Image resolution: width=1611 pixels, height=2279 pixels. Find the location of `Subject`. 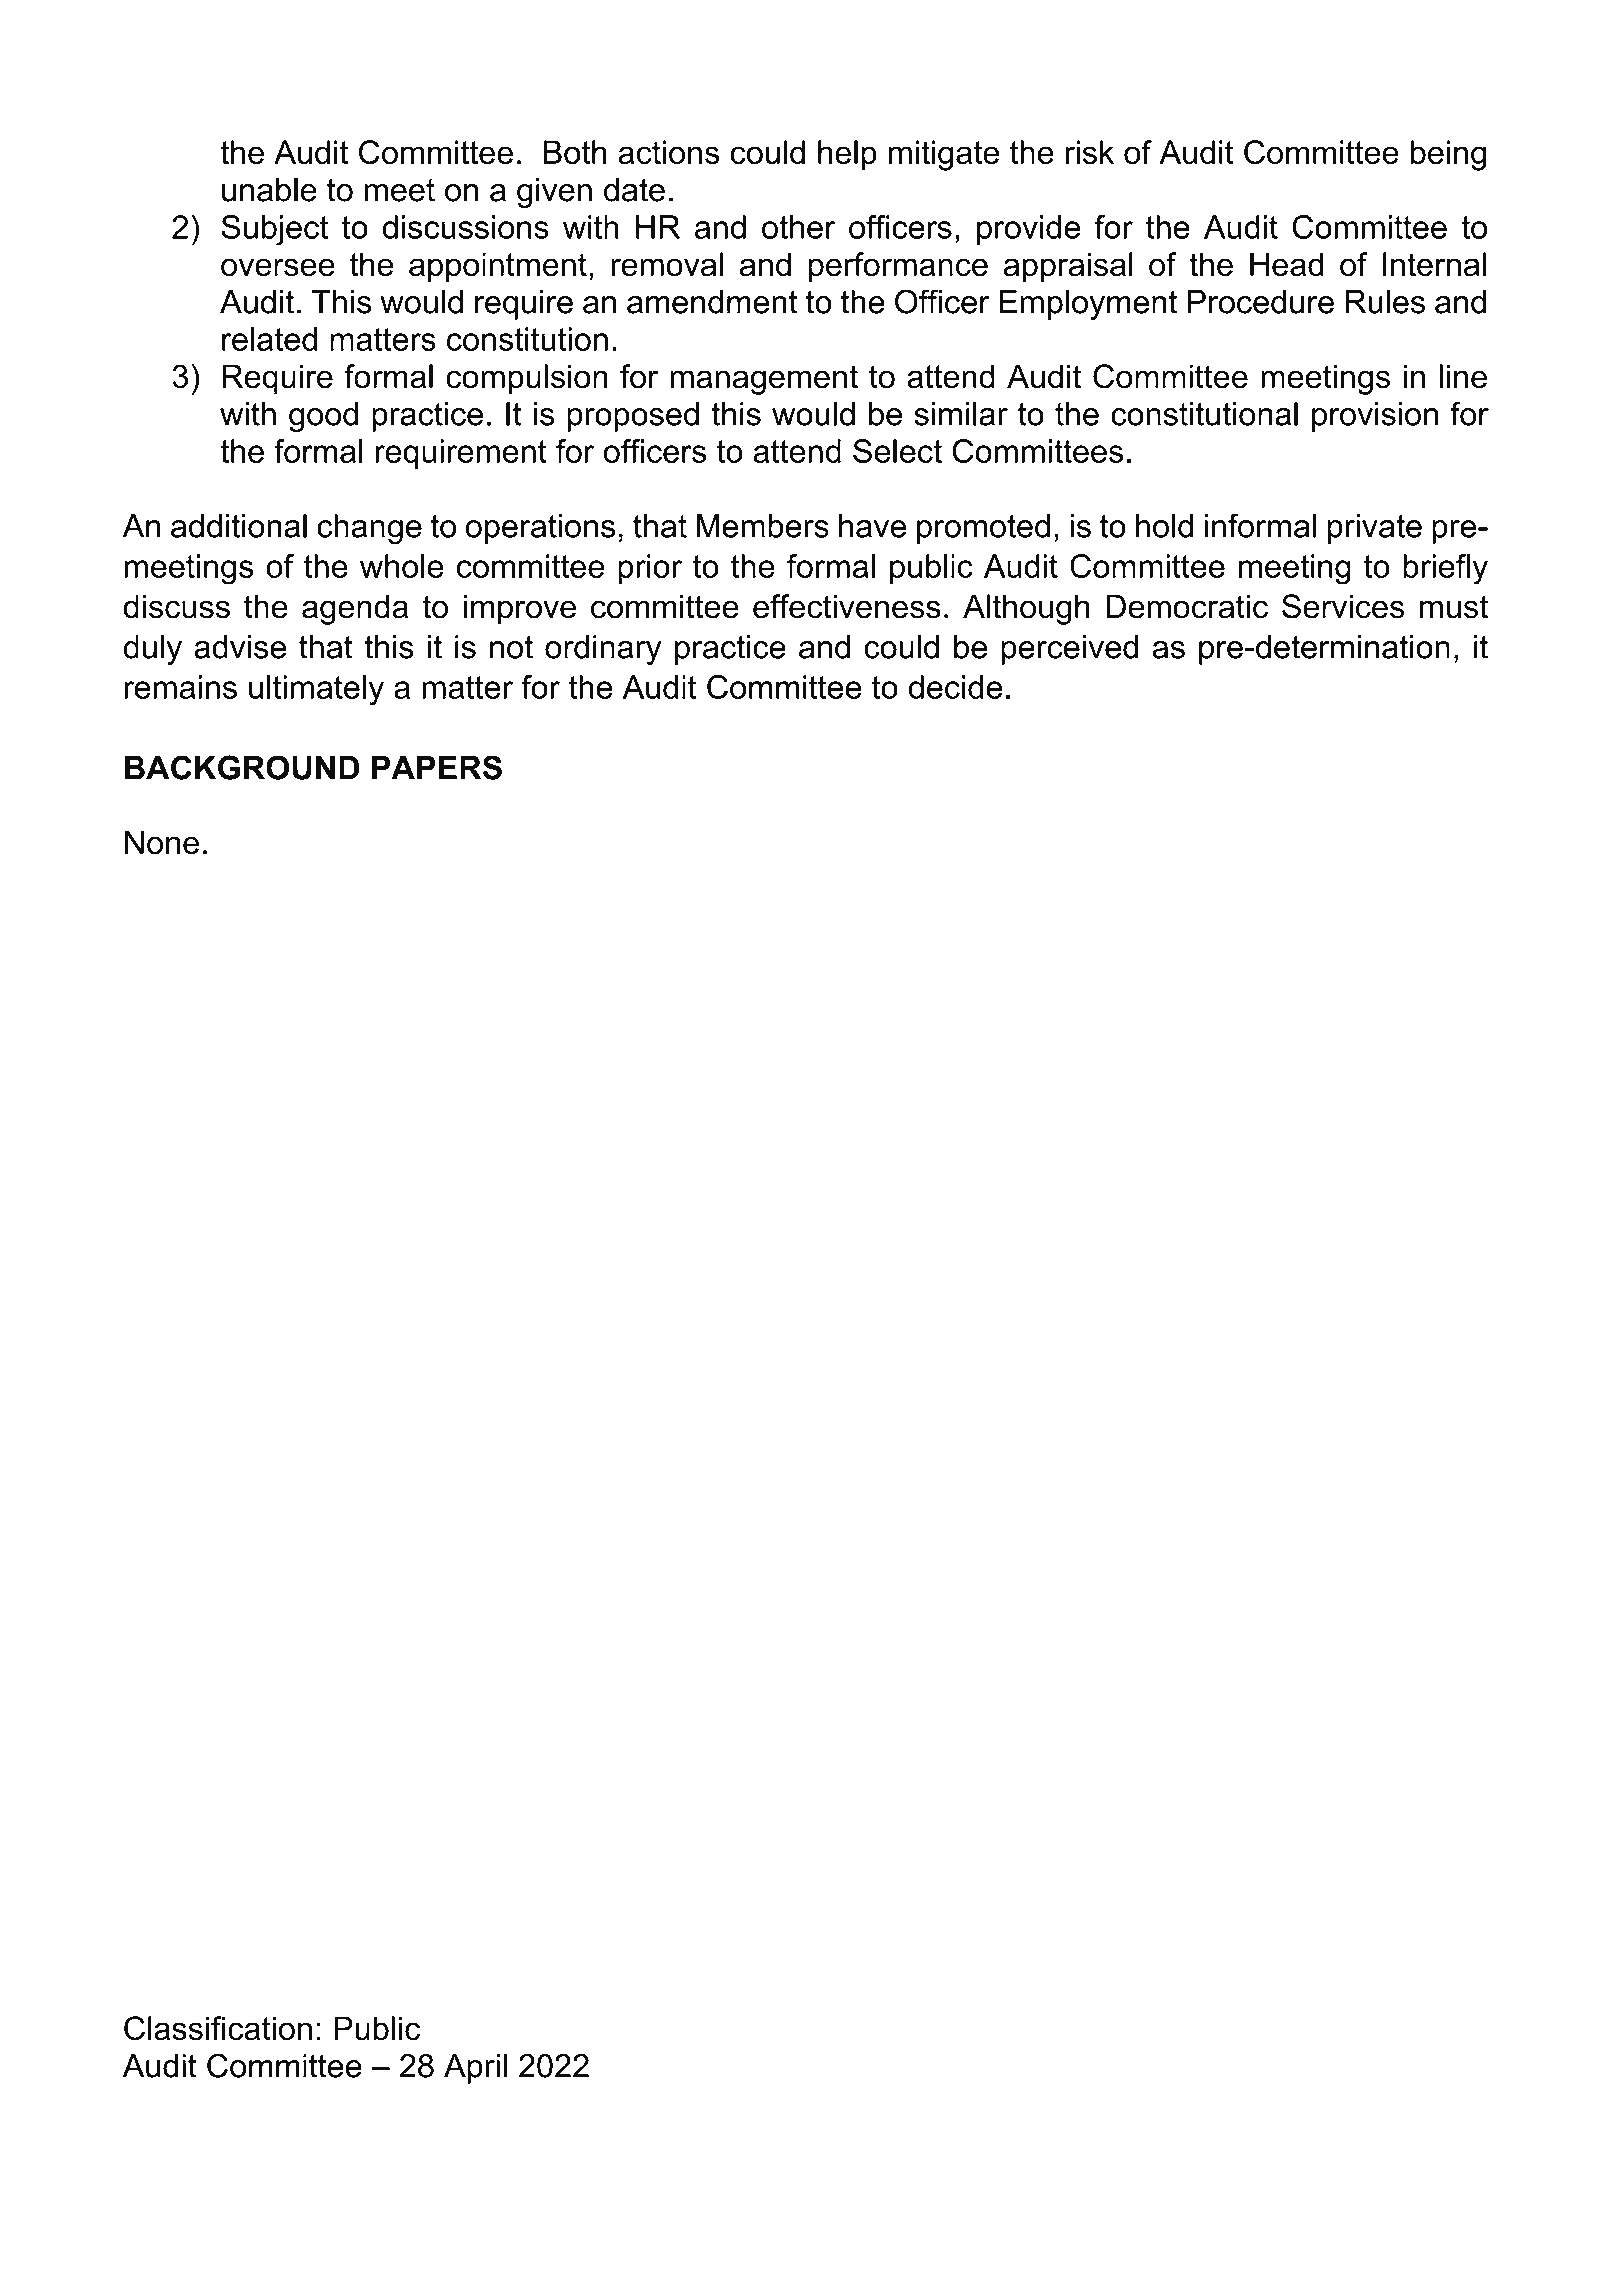

Subject is located at coordinates (274, 230).
